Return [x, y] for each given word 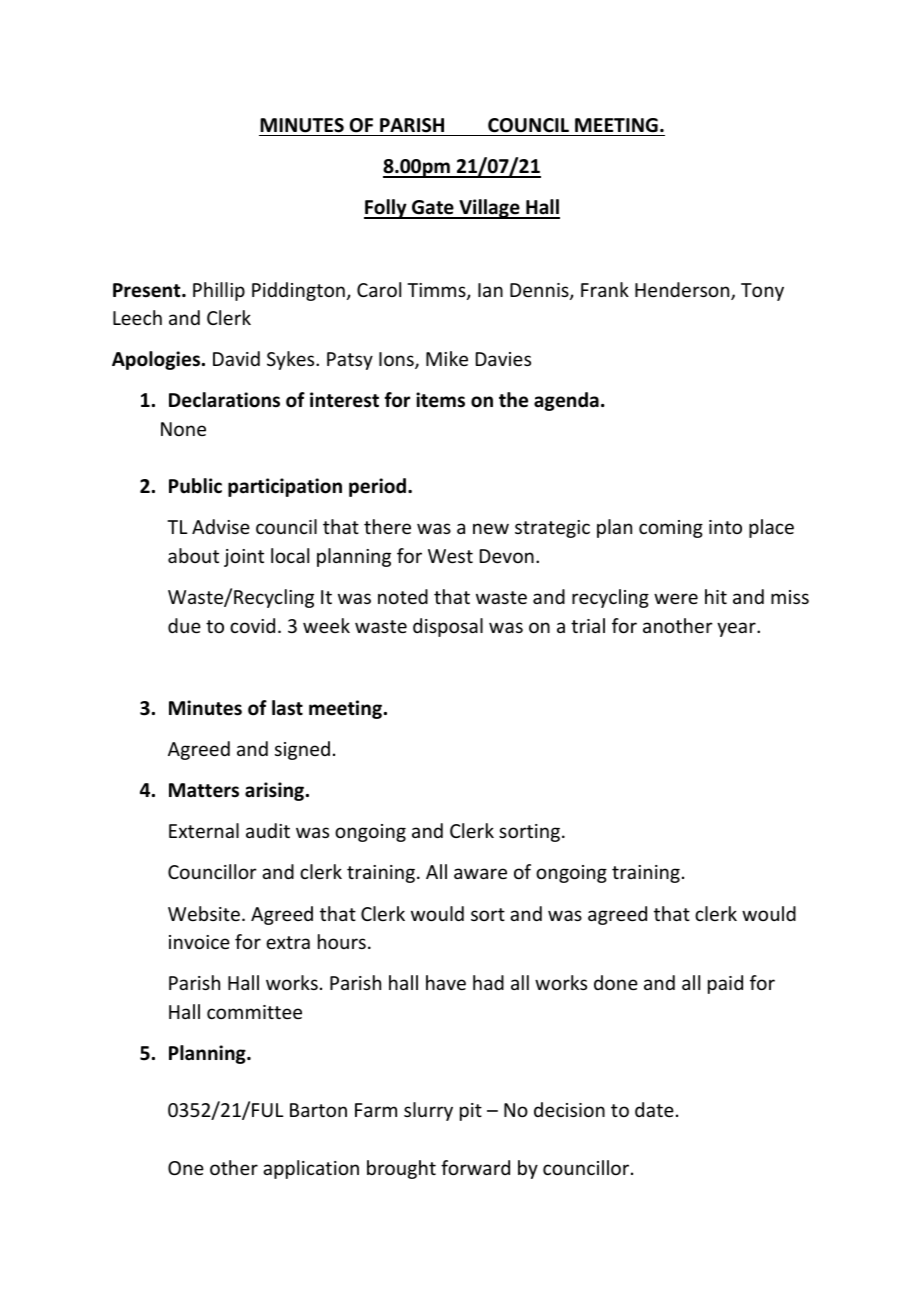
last [287, 708]
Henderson [683, 291]
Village [489, 209]
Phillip [219, 291]
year [737, 629]
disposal [448, 627]
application [311, 1169]
